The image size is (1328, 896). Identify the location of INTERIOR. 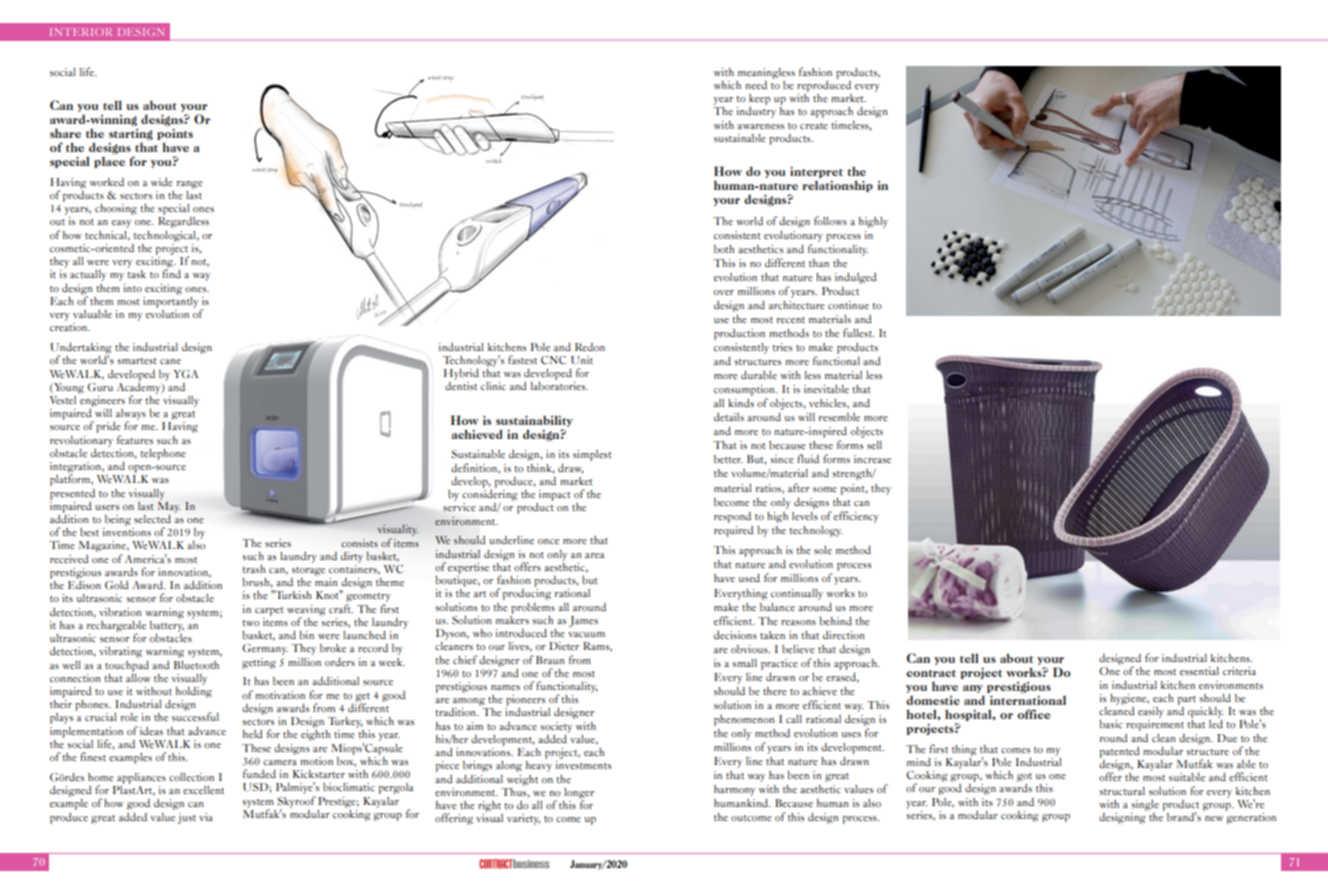
(81, 32).
